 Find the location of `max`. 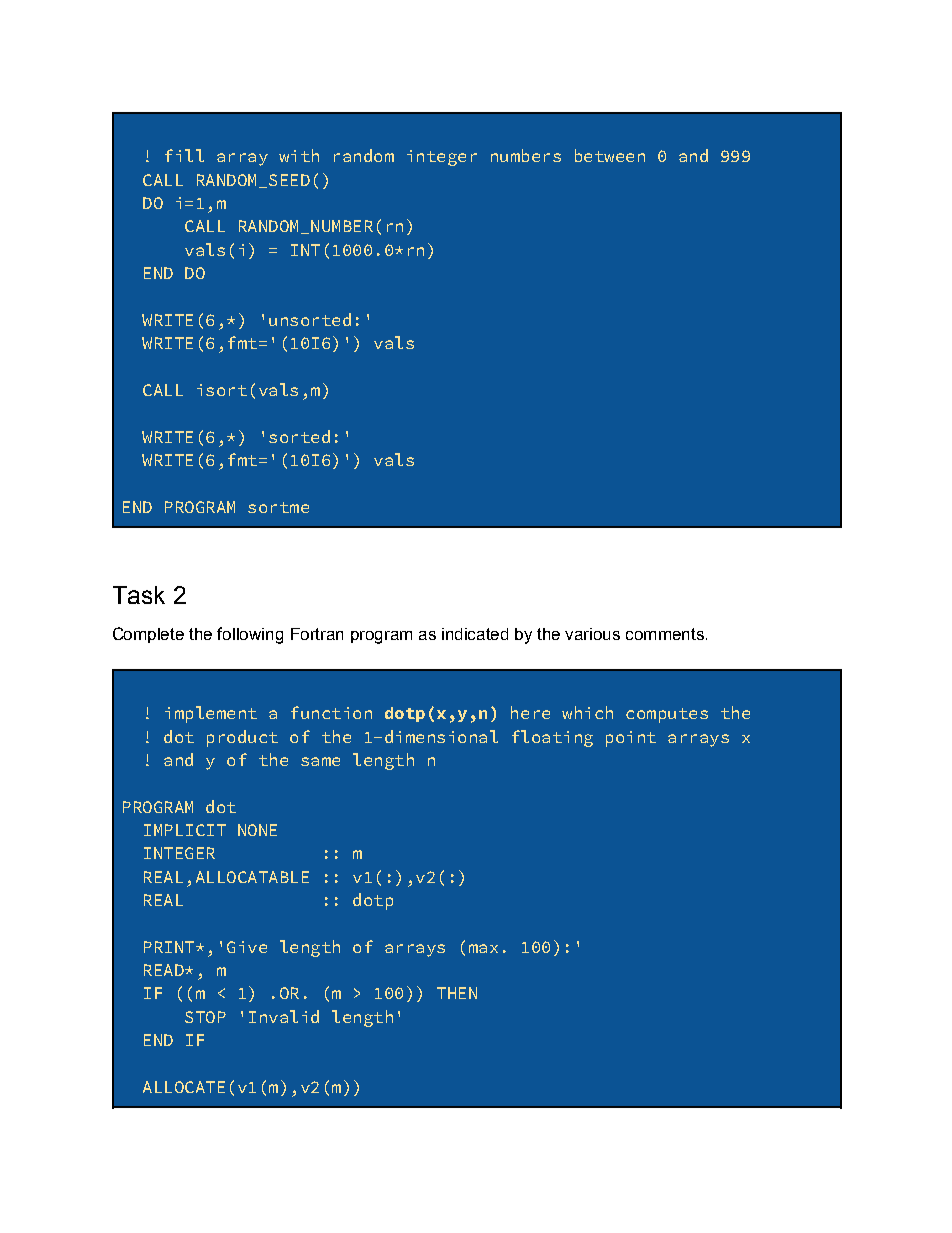

max is located at coordinates (483, 948).
